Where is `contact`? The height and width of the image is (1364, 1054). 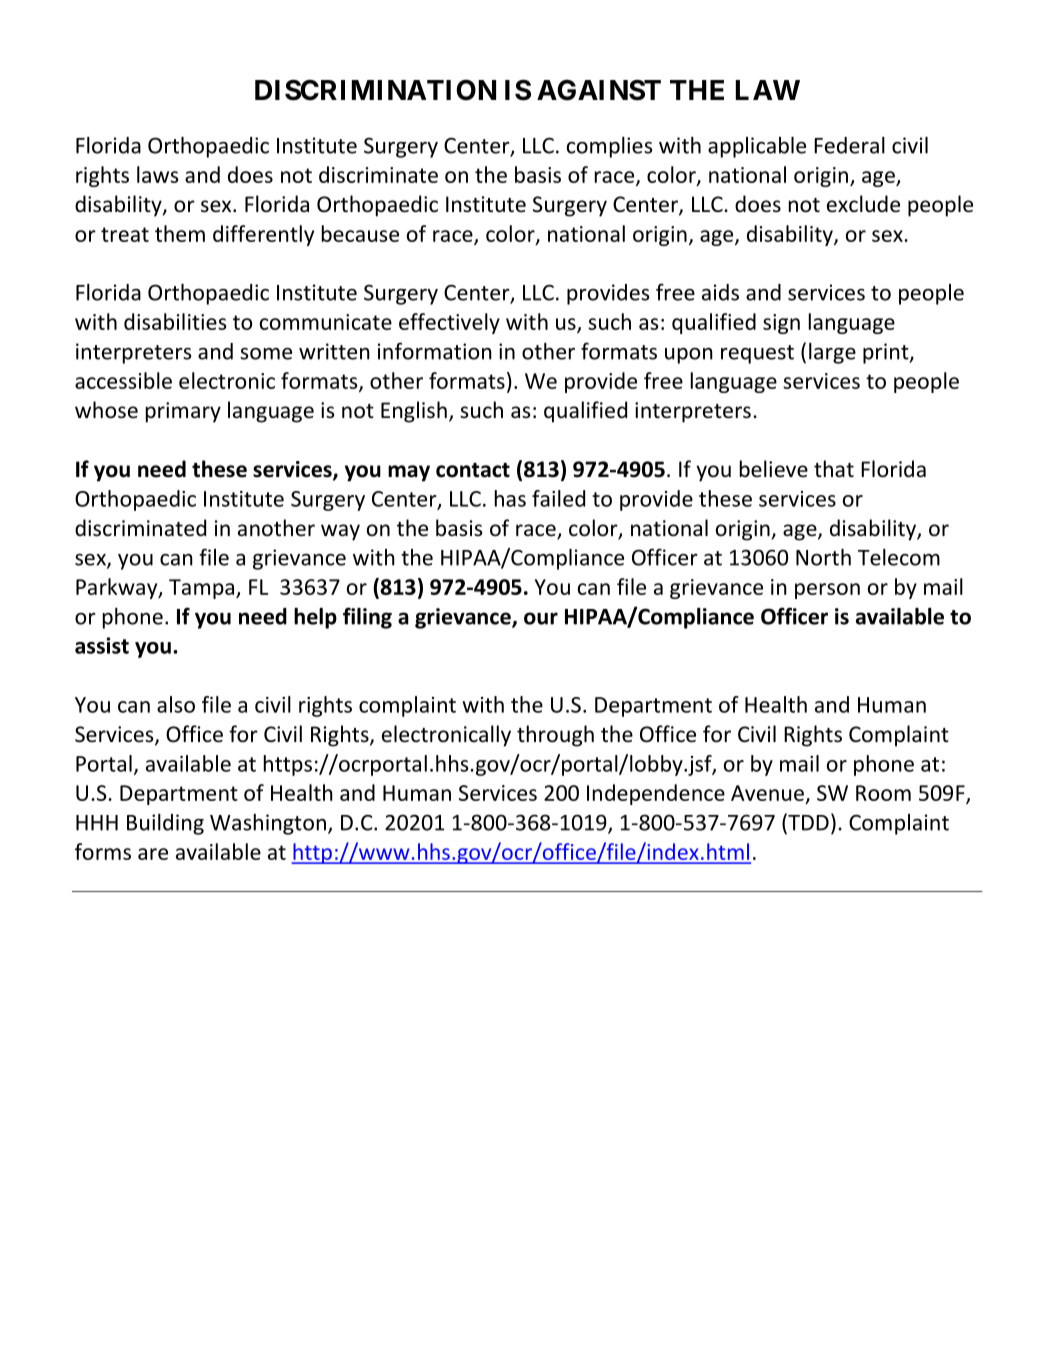 contact is located at coordinates (473, 470).
